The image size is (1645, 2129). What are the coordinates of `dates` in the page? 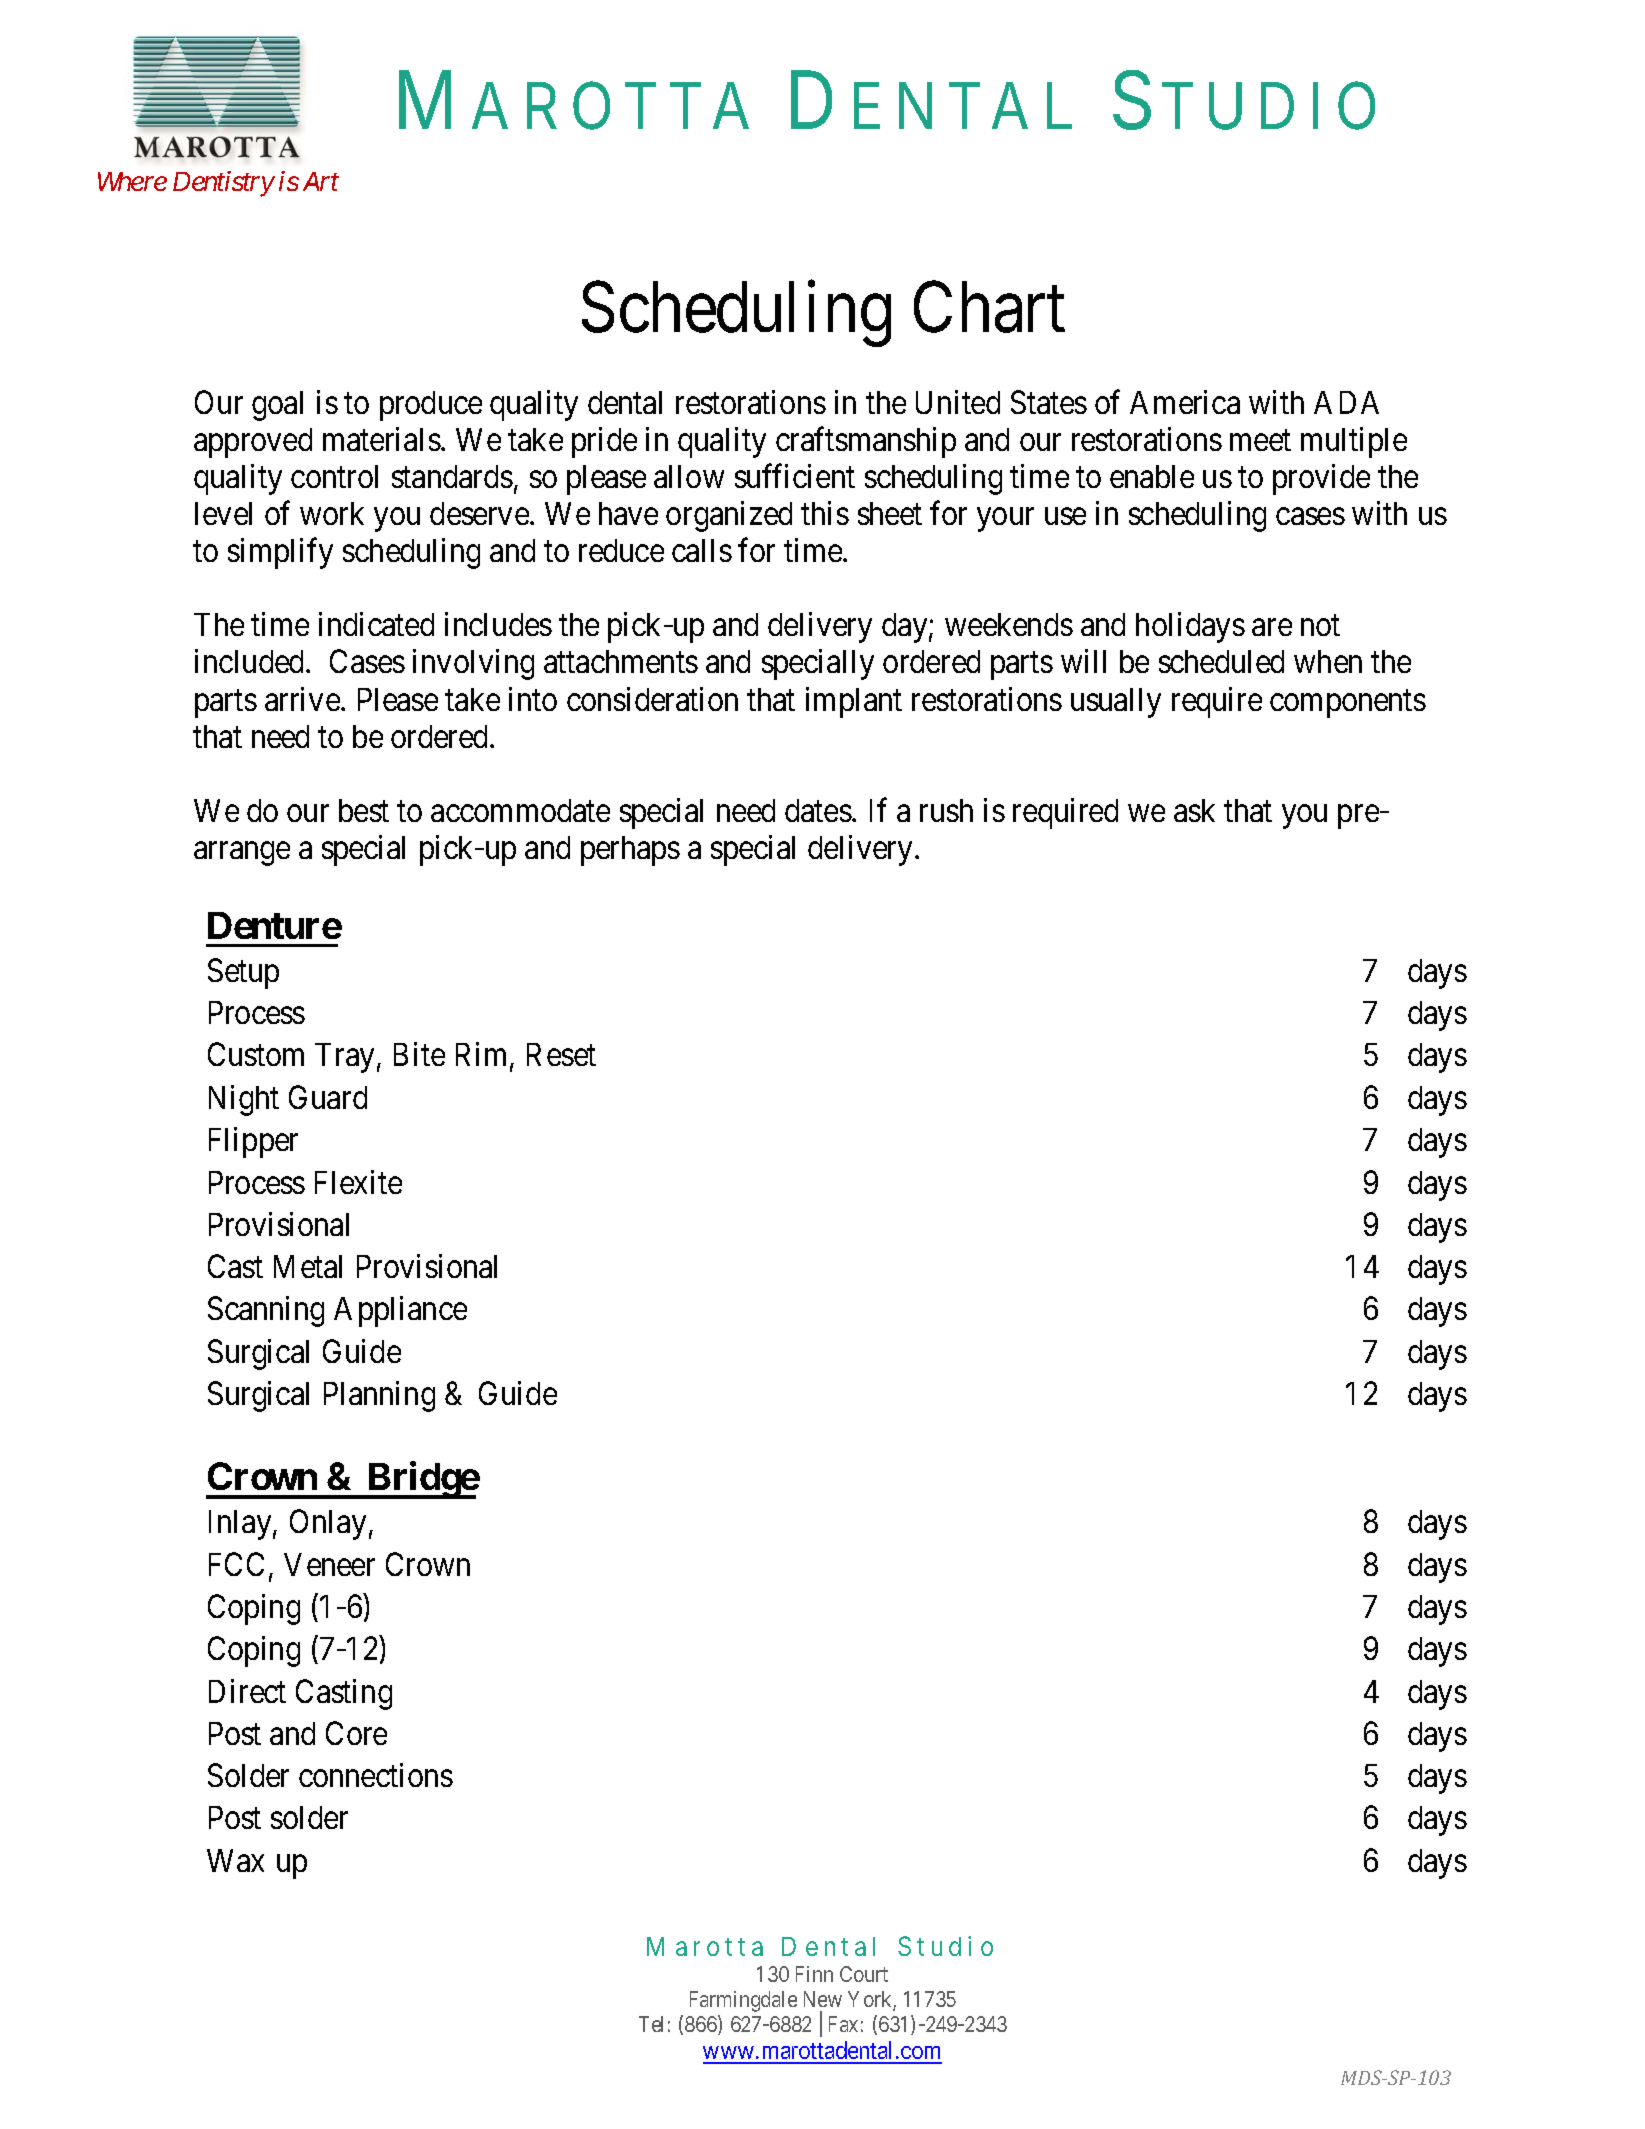 It's located at (818, 810).
